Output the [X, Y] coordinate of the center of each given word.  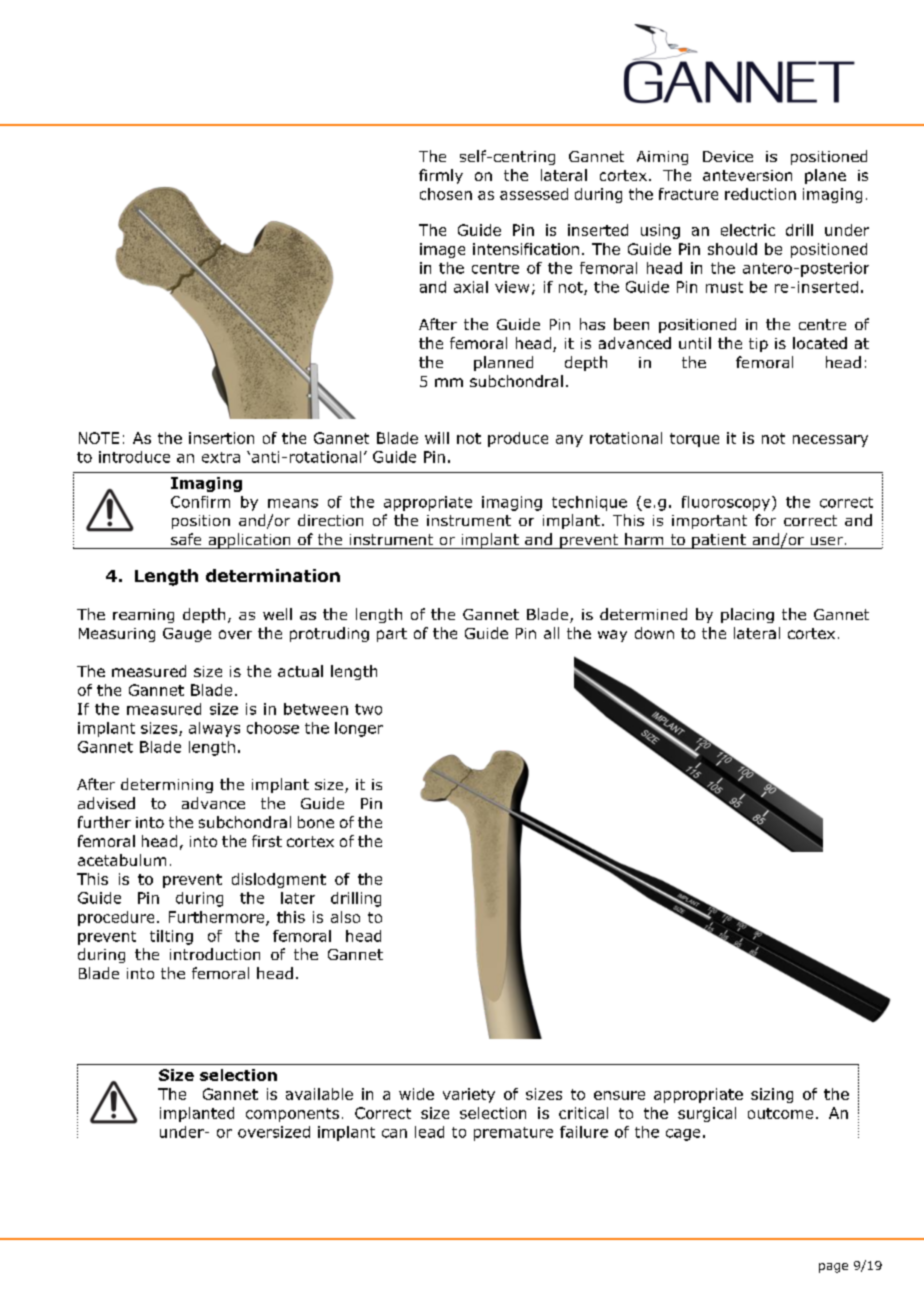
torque [694, 440]
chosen [446, 194]
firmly [441, 176]
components [292, 1115]
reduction [760, 194]
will [437, 438]
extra [221, 457]
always [214, 729]
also [345, 917]
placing [747, 615]
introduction [215, 954]
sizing [772, 1095]
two [368, 709]
